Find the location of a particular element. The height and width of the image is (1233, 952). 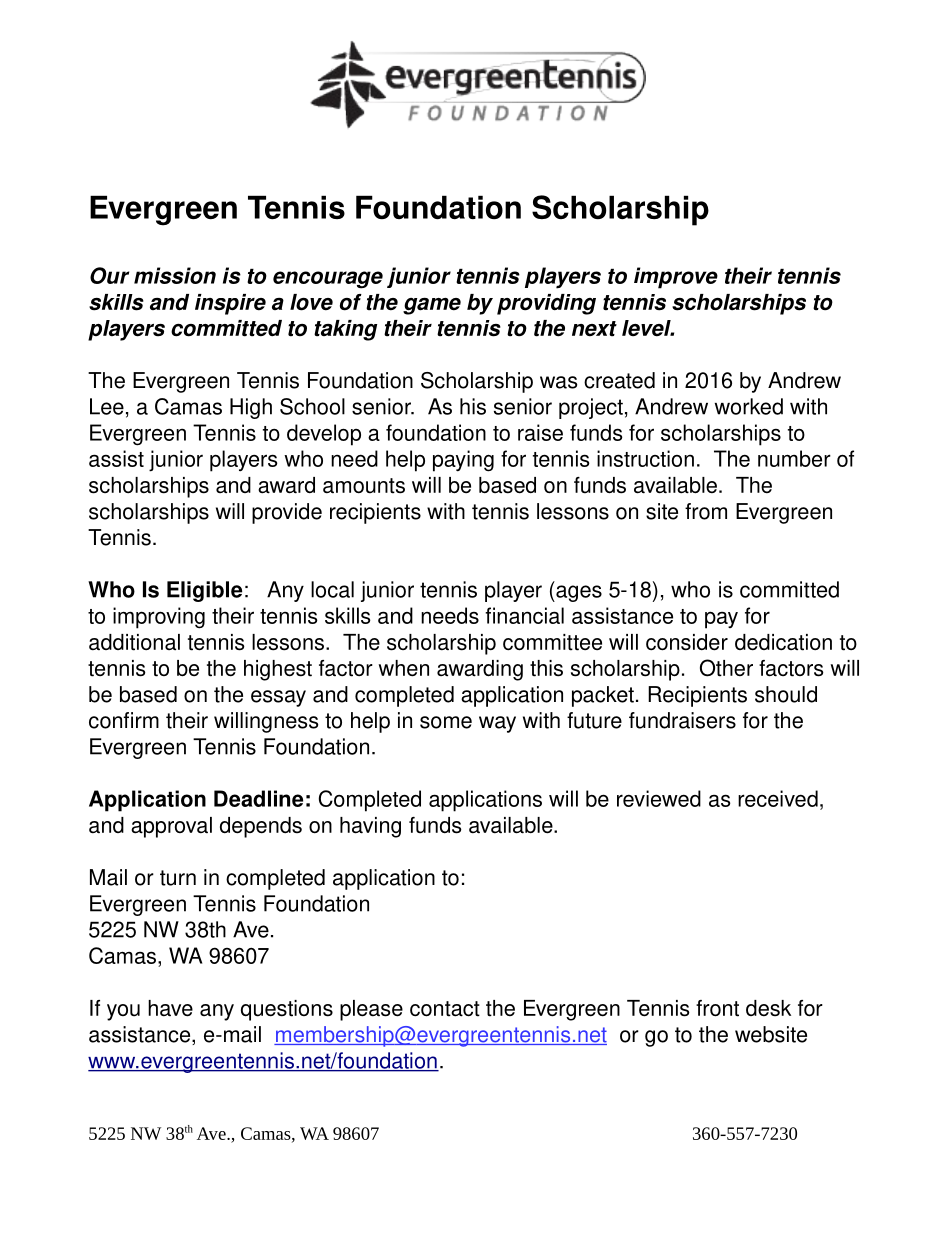

provide is located at coordinates (287, 513).
